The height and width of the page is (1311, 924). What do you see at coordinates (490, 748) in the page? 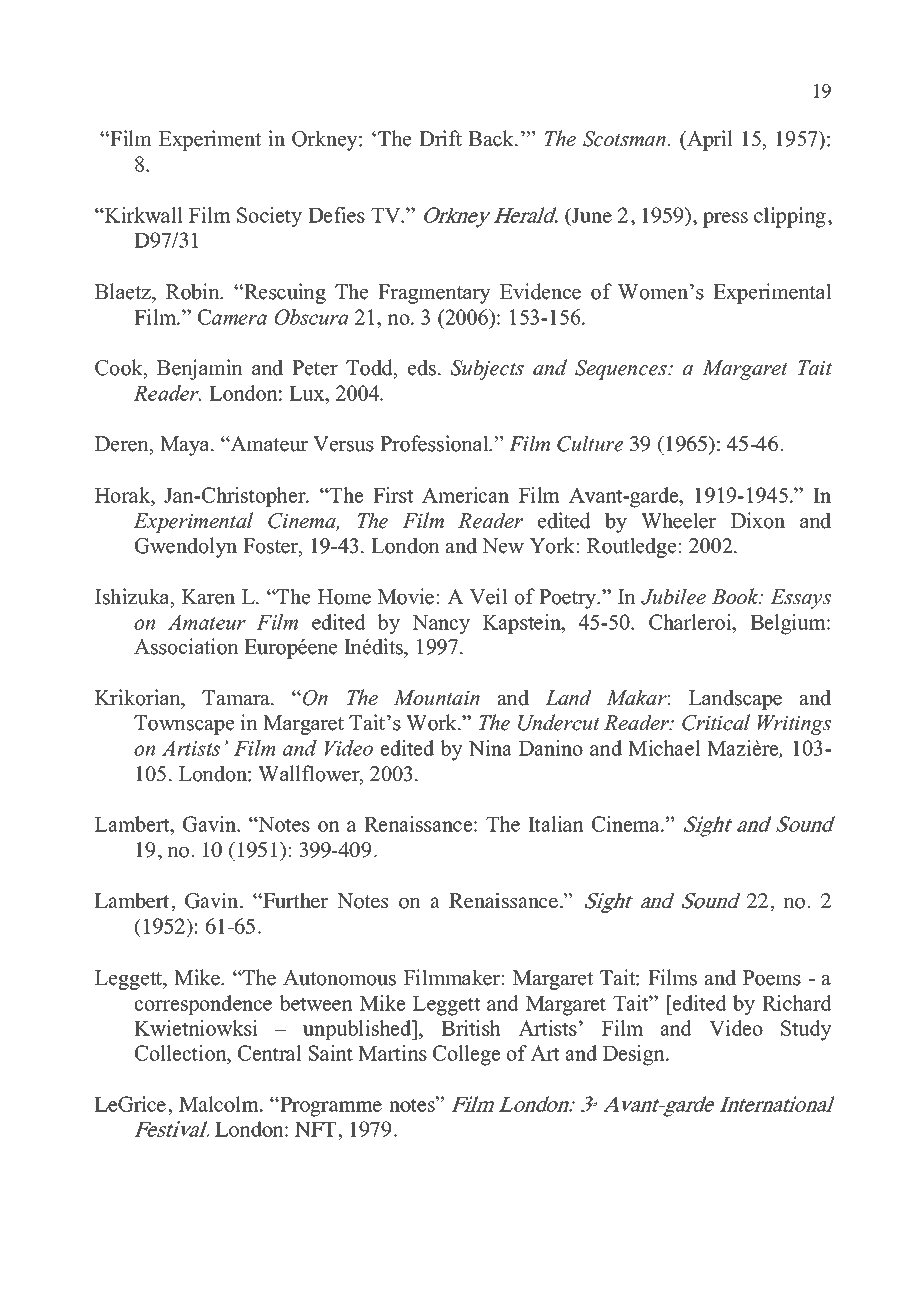
I see `Nina` at bounding box center [490, 748].
